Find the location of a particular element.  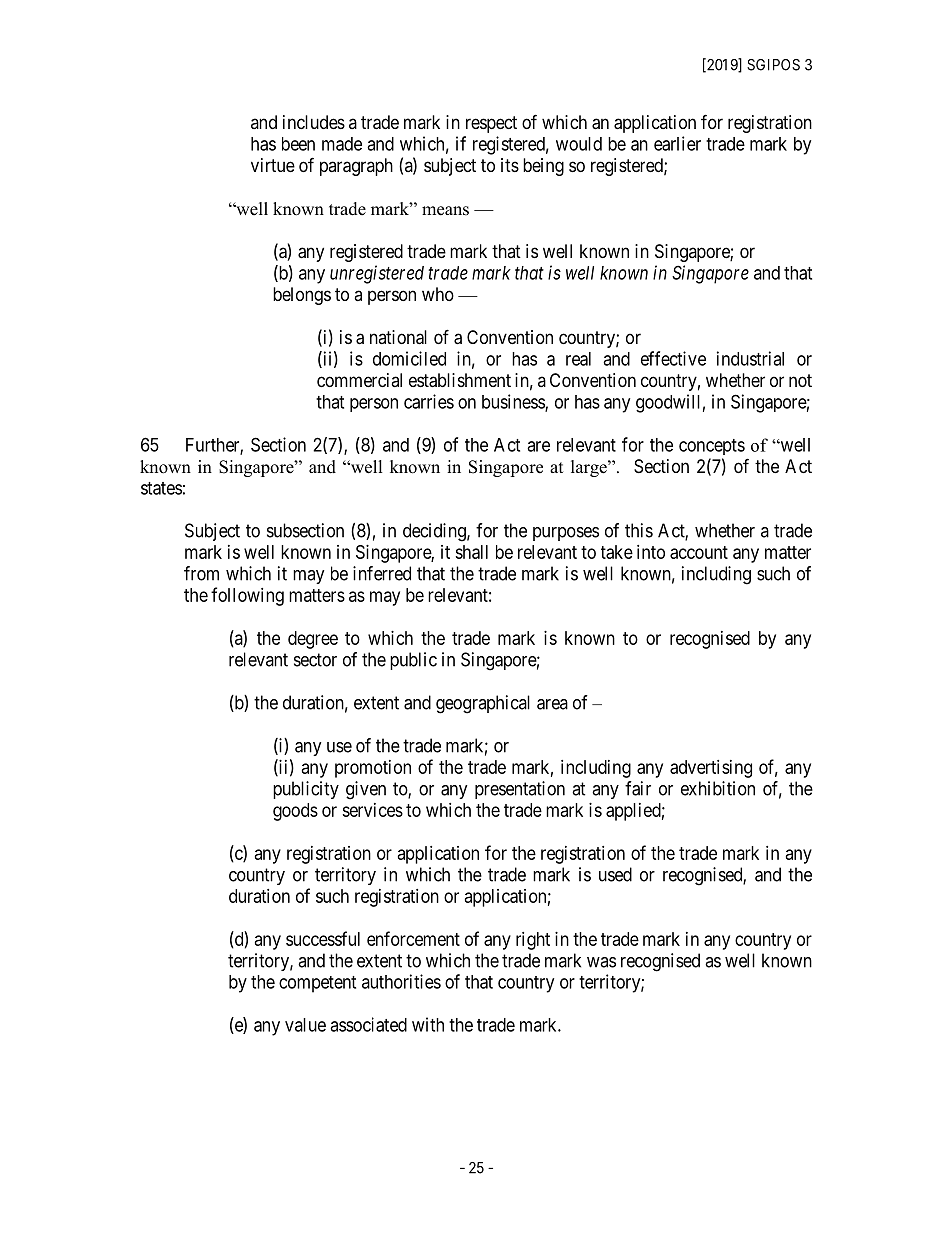

earlier is located at coordinates (677, 143).
